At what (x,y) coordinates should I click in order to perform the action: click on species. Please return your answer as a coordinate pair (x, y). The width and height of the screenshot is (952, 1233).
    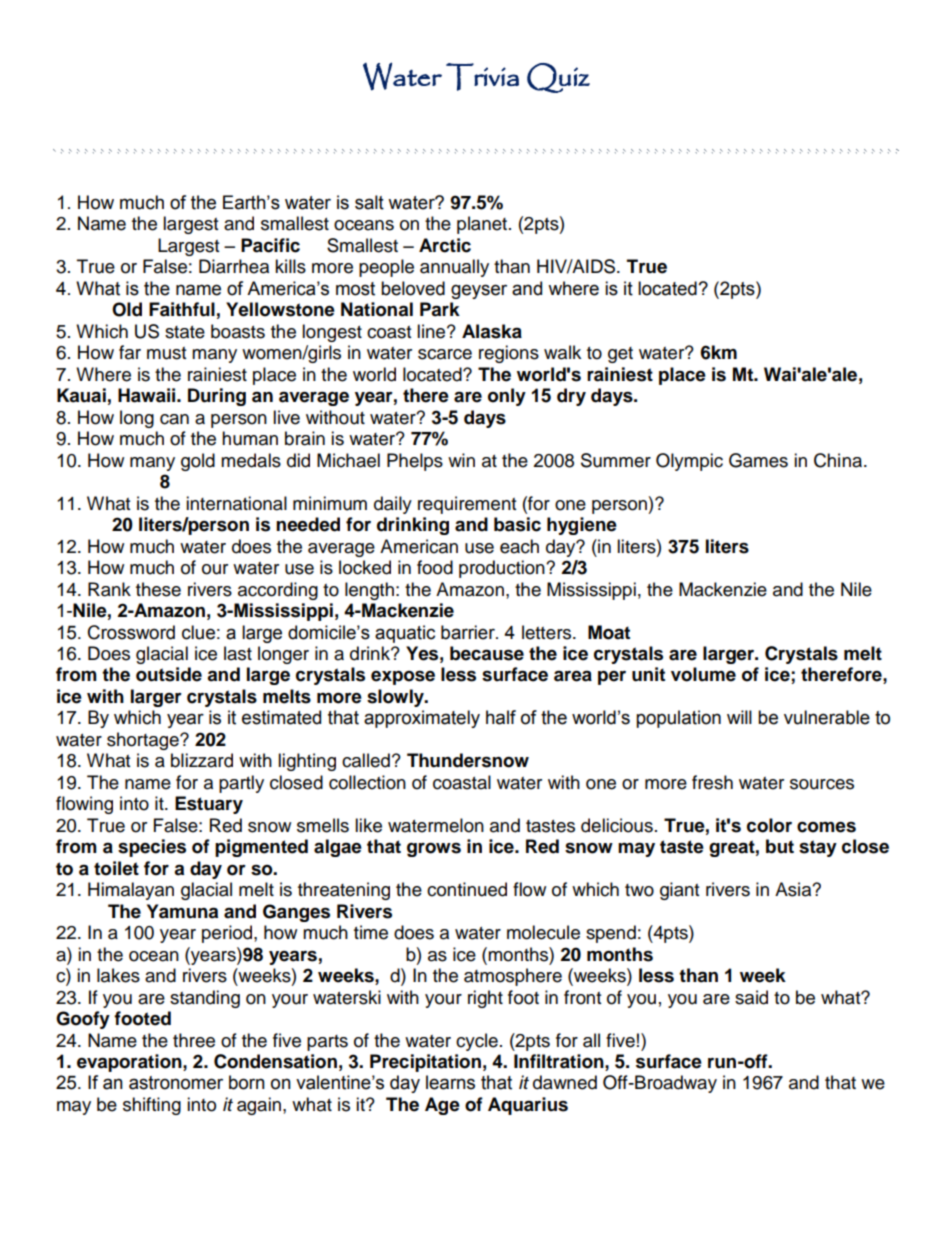
    Looking at the image, I should click on (152, 848).
